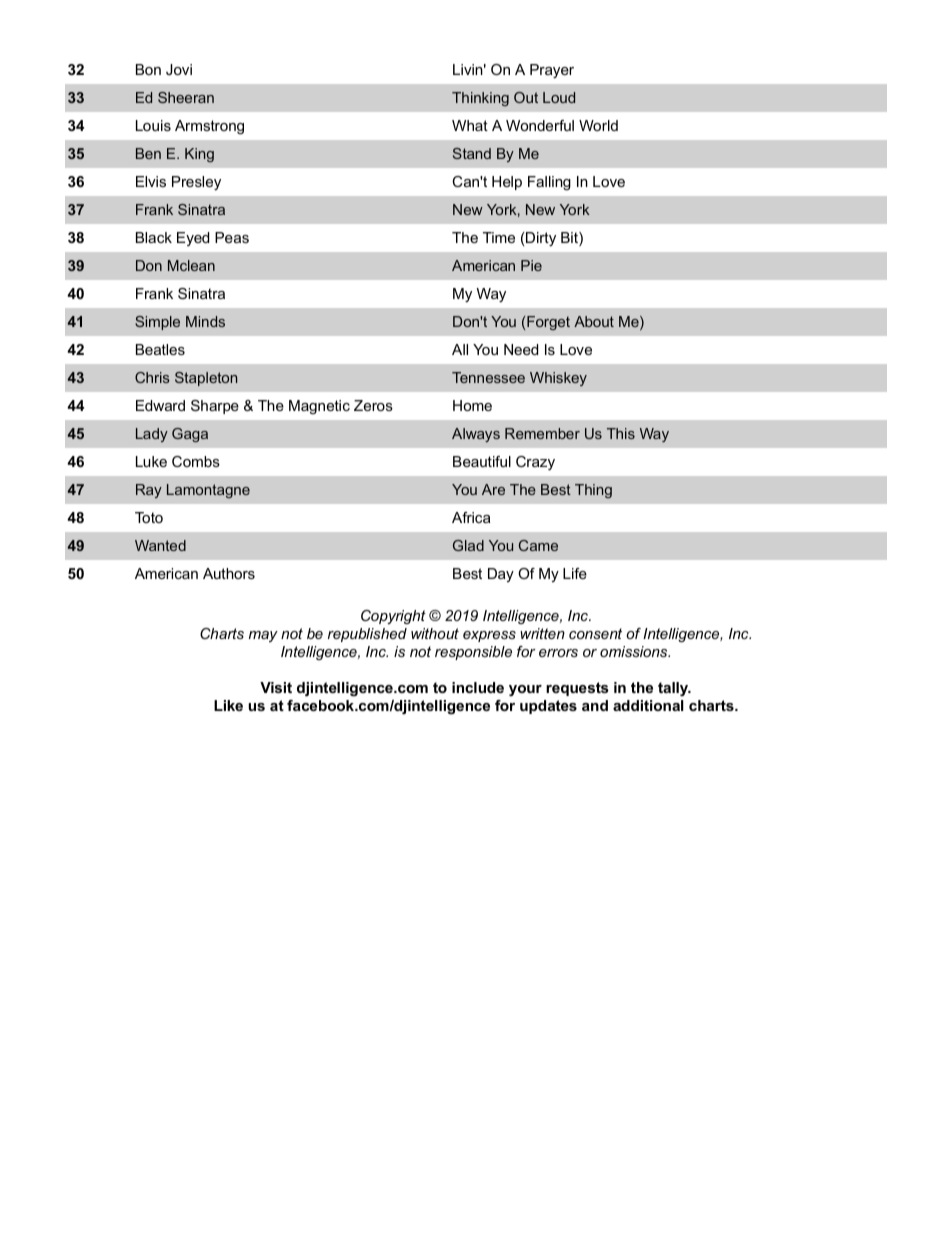  What do you see at coordinates (160, 545) in the image?
I see `Wanted` at bounding box center [160, 545].
